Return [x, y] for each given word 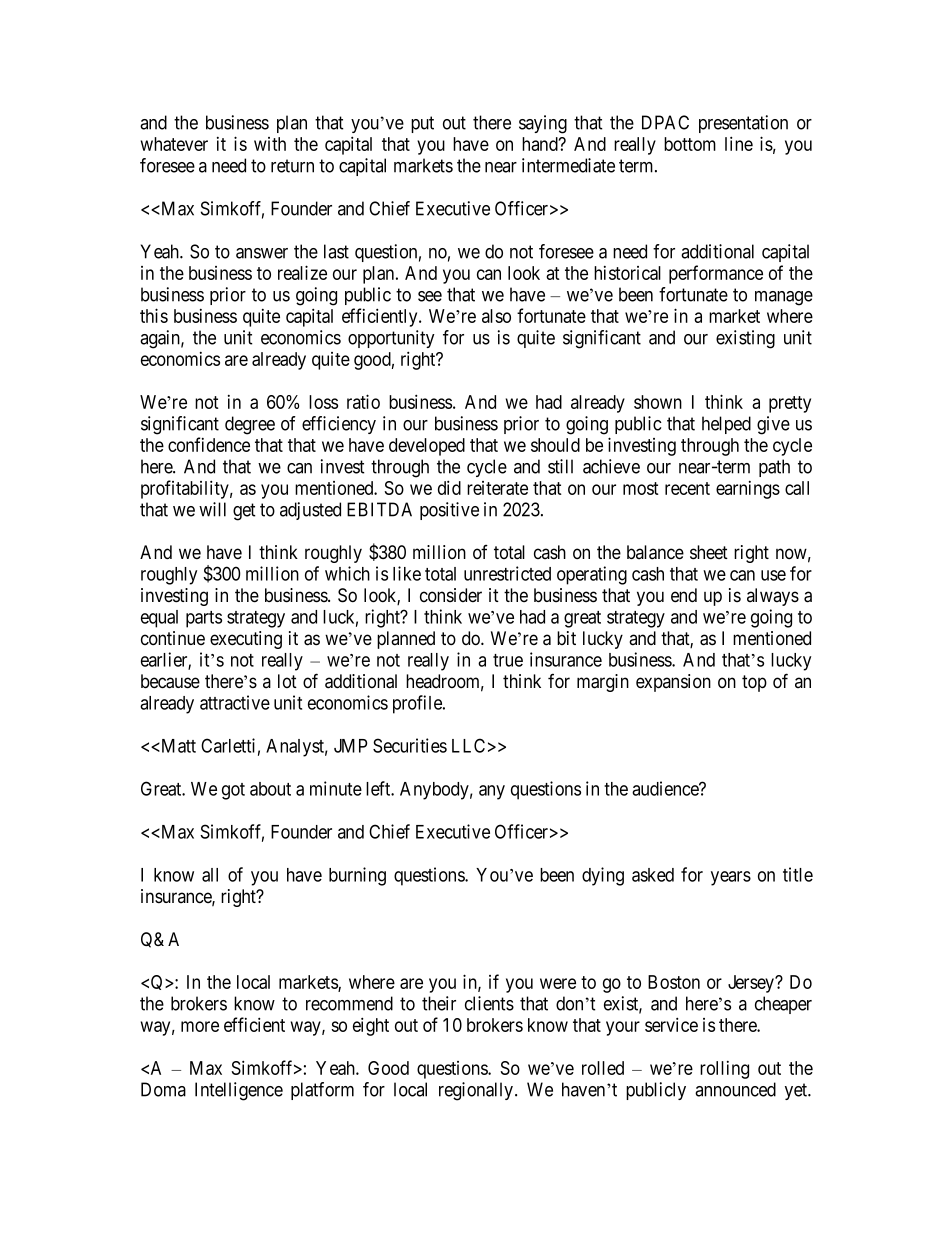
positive [449, 511]
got [233, 791]
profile [418, 704]
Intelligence [239, 1091]
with [270, 144]
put [422, 124]
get [244, 512]
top [754, 683]
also [496, 316]
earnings [748, 490]
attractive [235, 702]
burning [357, 876]
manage [784, 298]
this [154, 315]
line [739, 143]
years [731, 878]
